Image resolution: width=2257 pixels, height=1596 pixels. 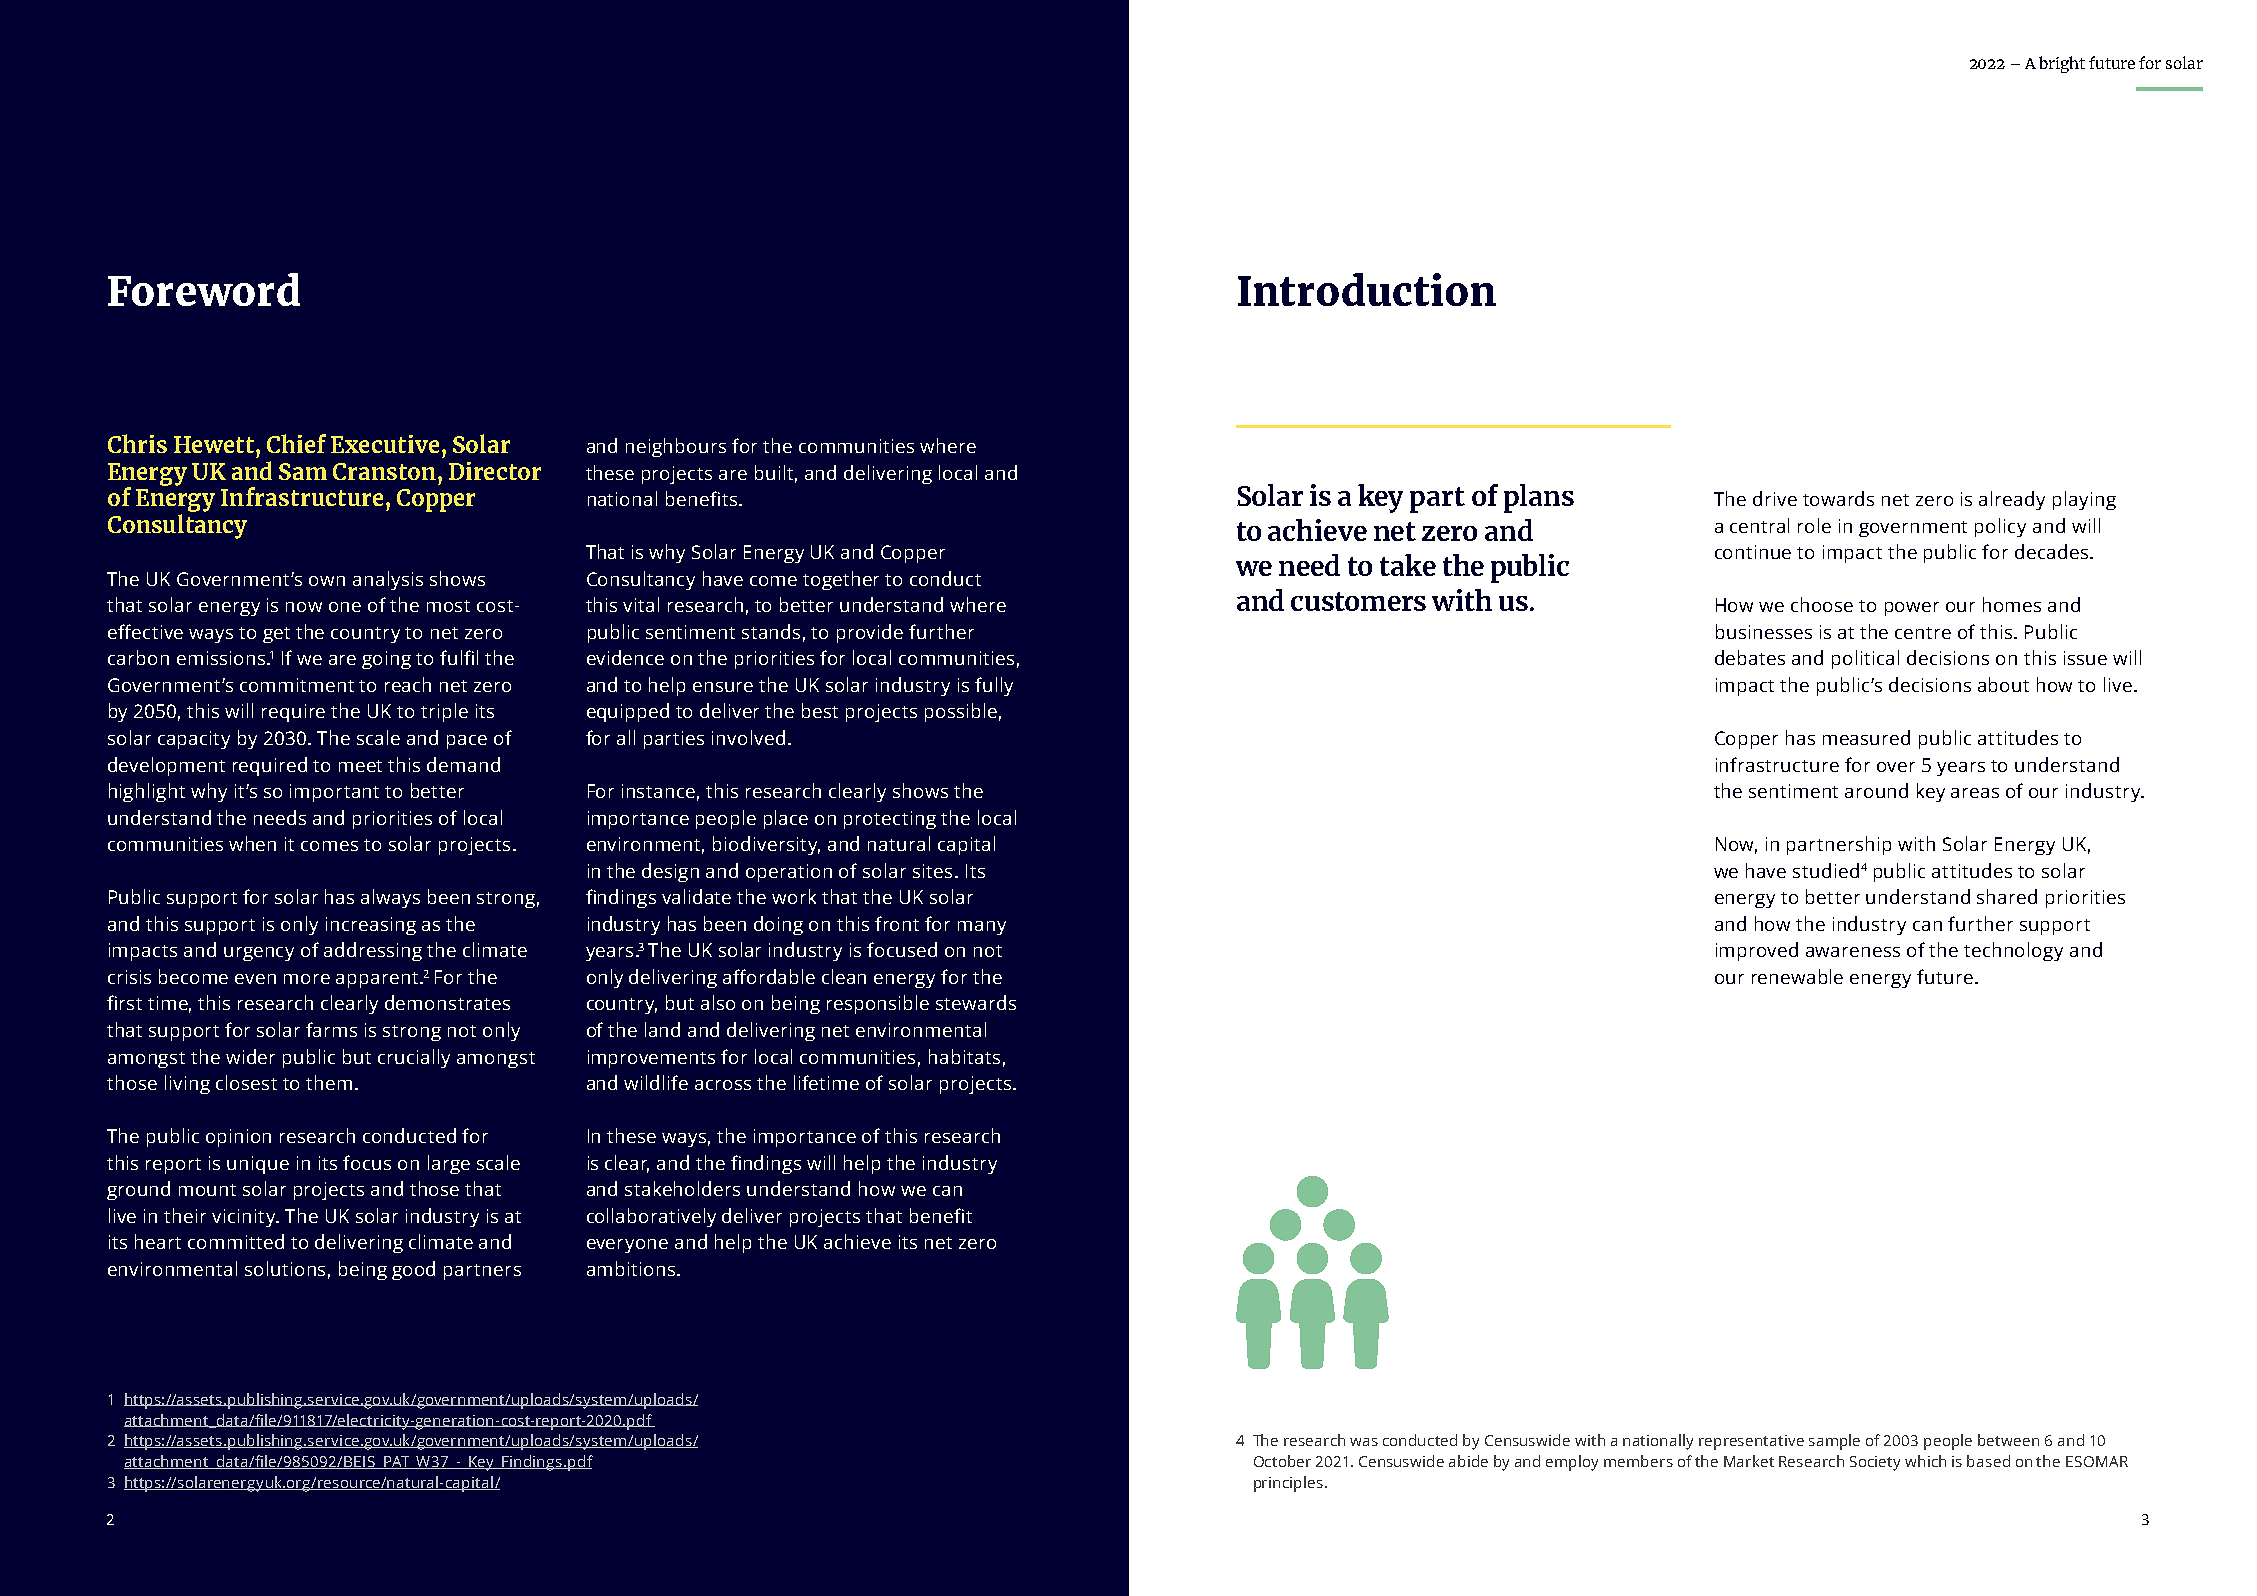 I want to click on Executive, so click(x=385, y=444).
